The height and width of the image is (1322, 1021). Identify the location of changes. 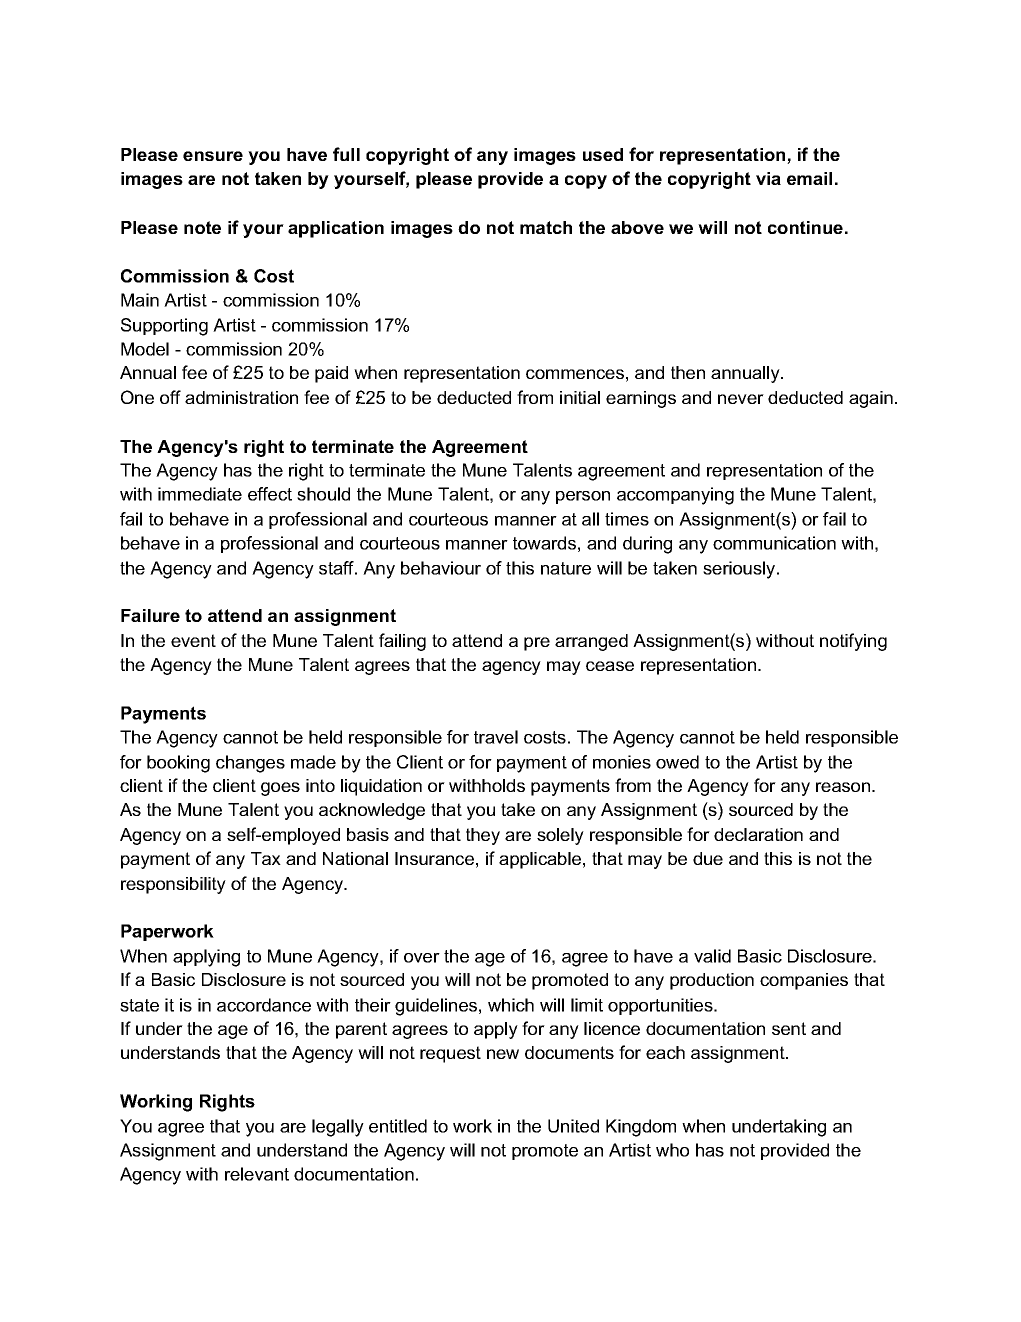
(250, 764).
